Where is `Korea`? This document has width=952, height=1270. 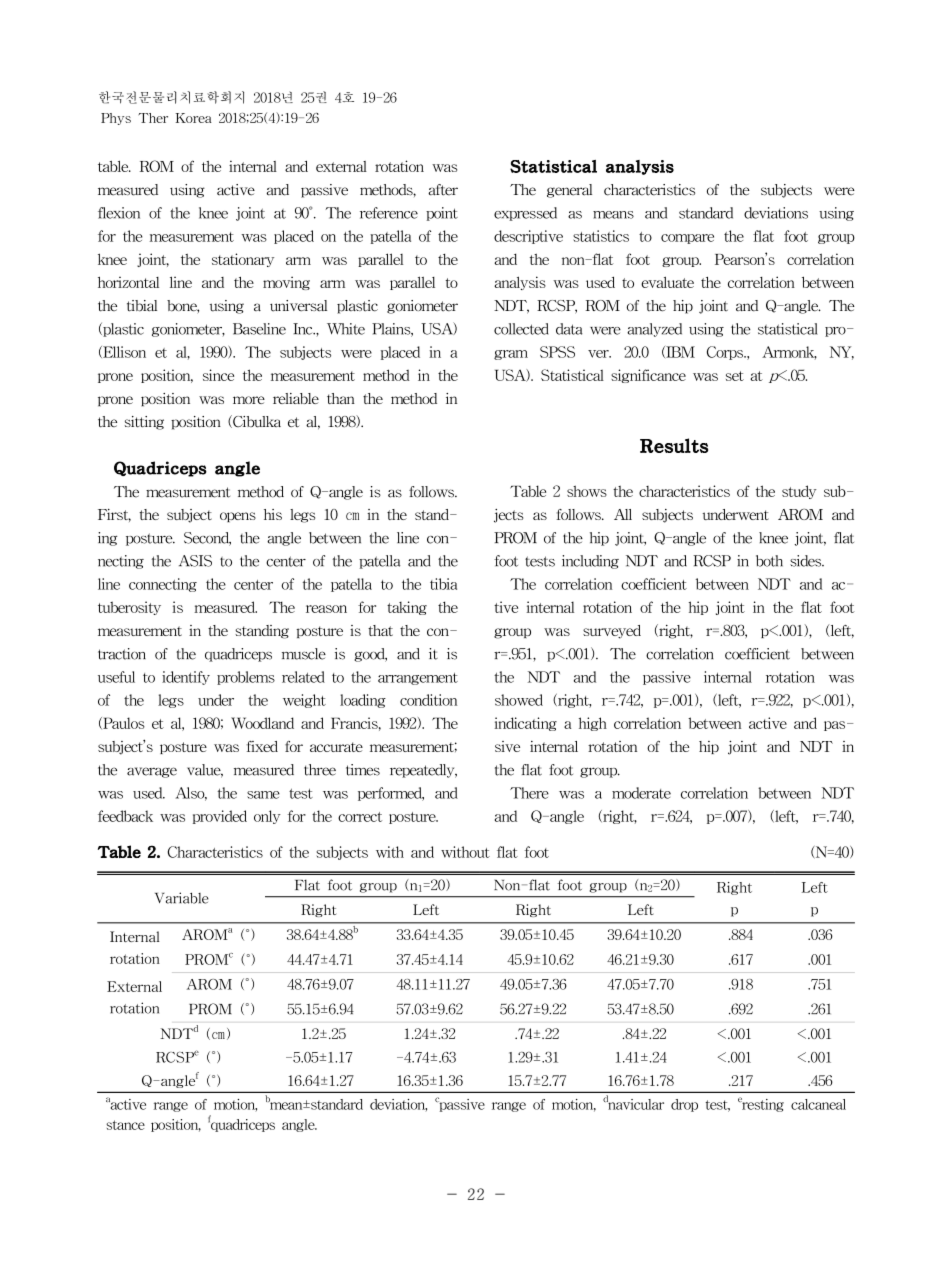 Korea is located at coordinates (194, 118).
